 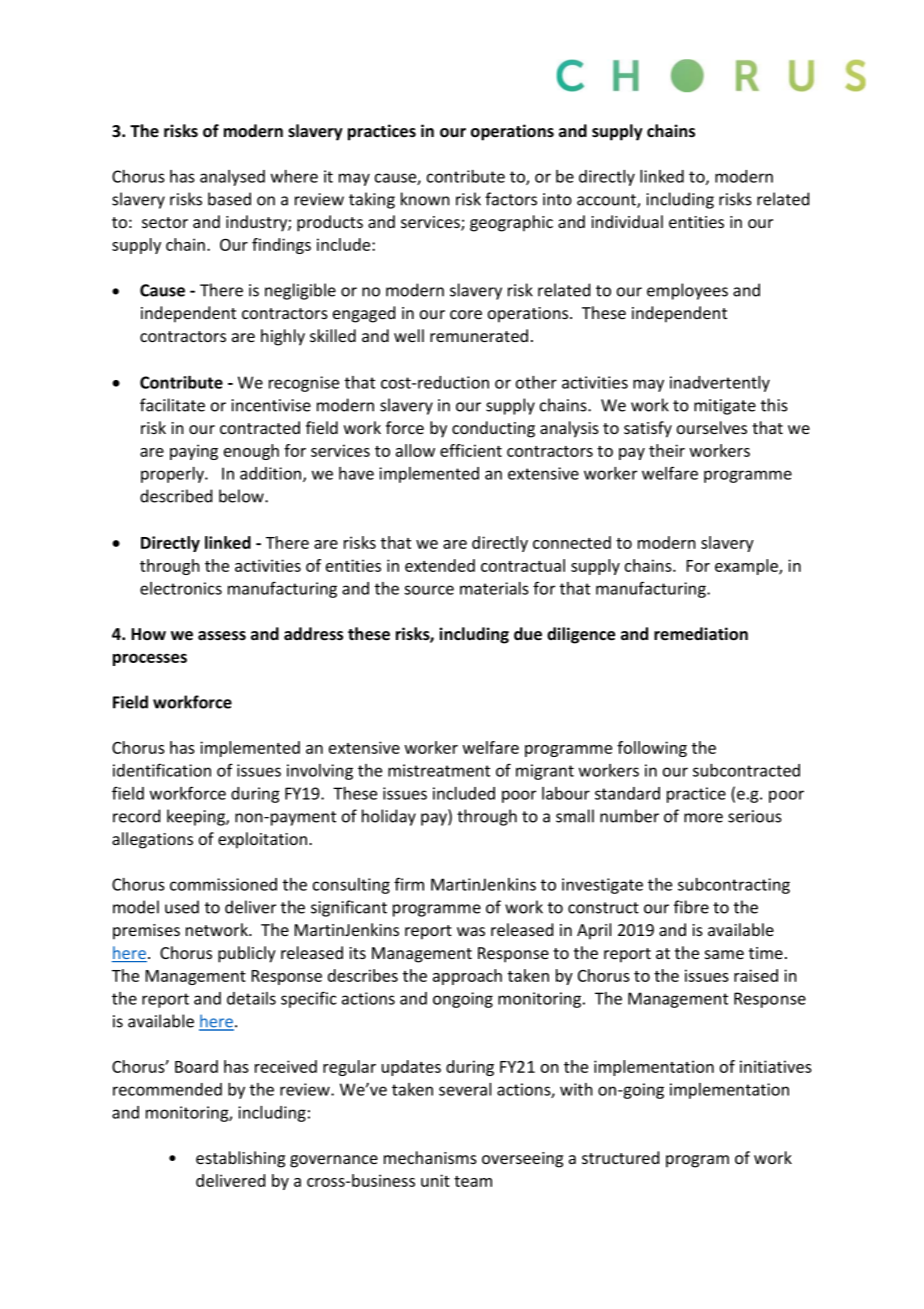 I want to click on individual, so click(x=627, y=221).
